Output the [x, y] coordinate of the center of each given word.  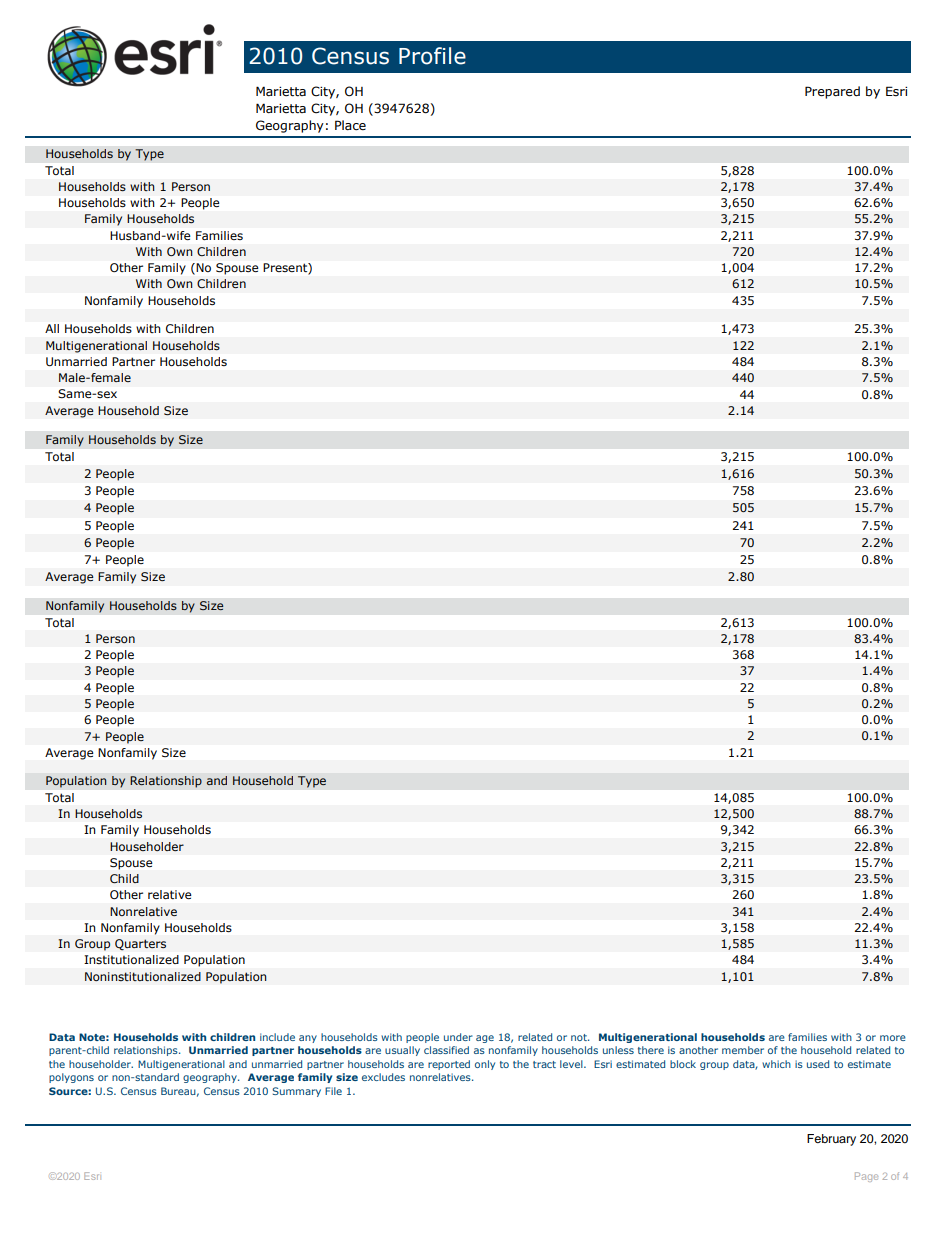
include [277, 1037]
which [776, 1064]
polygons [71, 1078]
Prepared [832, 92]
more [893, 1038]
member [743, 1050]
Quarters [140, 945]
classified [446, 1050]
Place [350, 125]
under [458, 1037]
